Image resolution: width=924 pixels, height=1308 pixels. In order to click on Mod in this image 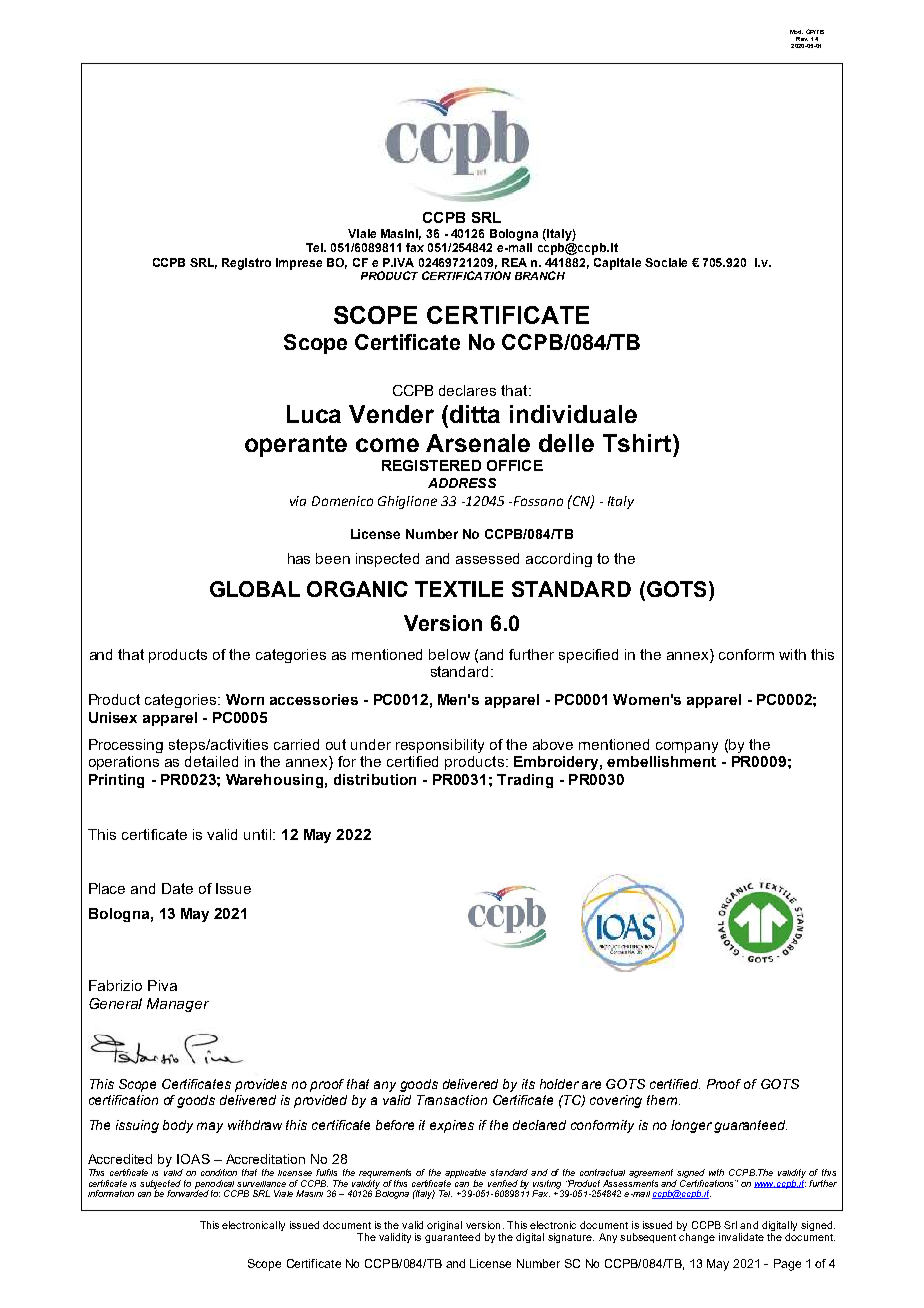, I will do `click(796, 32)`.
